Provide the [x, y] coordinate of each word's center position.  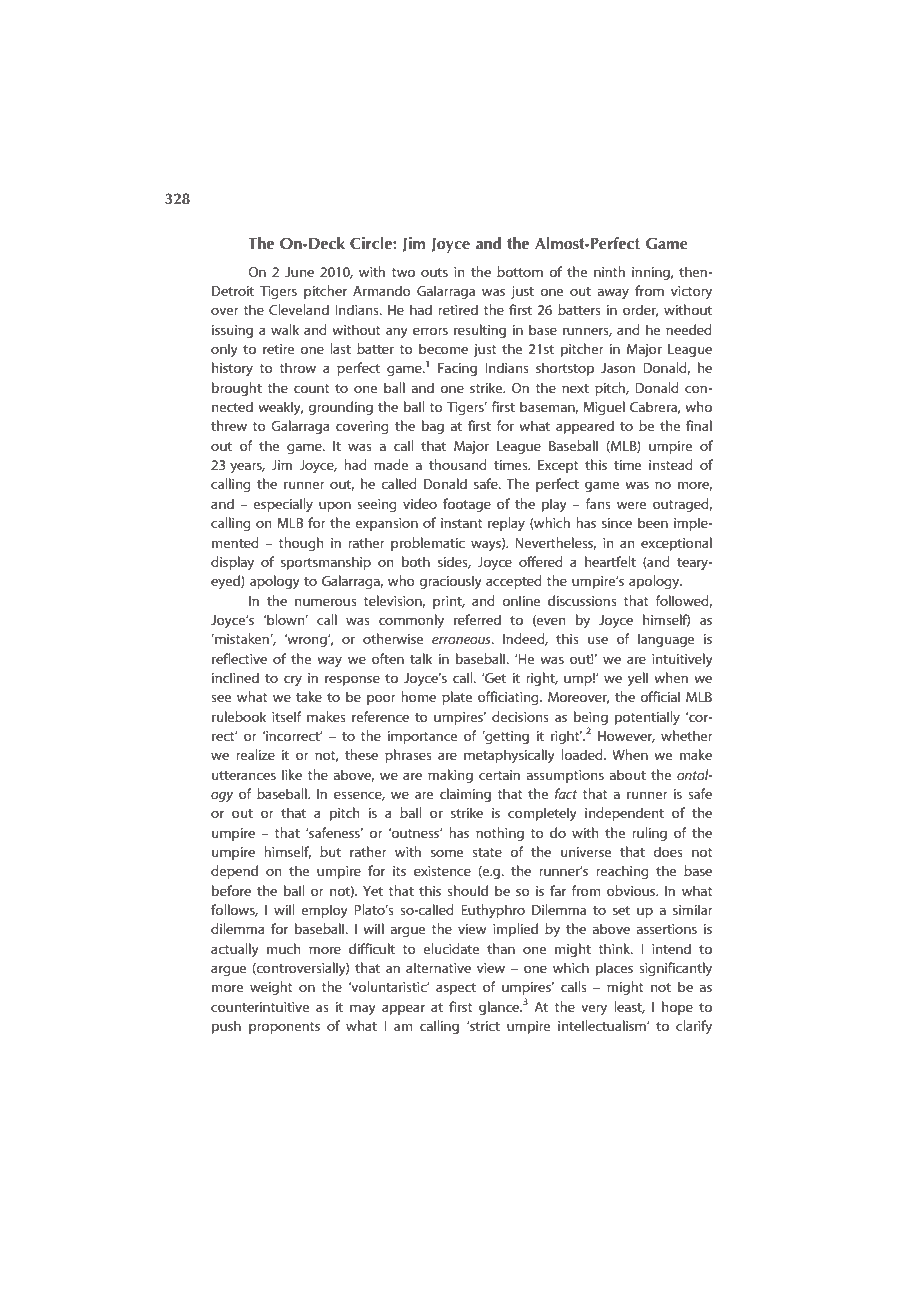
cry [293, 680]
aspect [456, 989]
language [666, 640]
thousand [458, 464]
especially [283, 505]
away [613, 293]
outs [434, 272]
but [330, 851]
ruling [649, 834]
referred [477, 619]
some [447, 853]
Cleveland [299, 309]
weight [271, 988]
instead [671, 464]
